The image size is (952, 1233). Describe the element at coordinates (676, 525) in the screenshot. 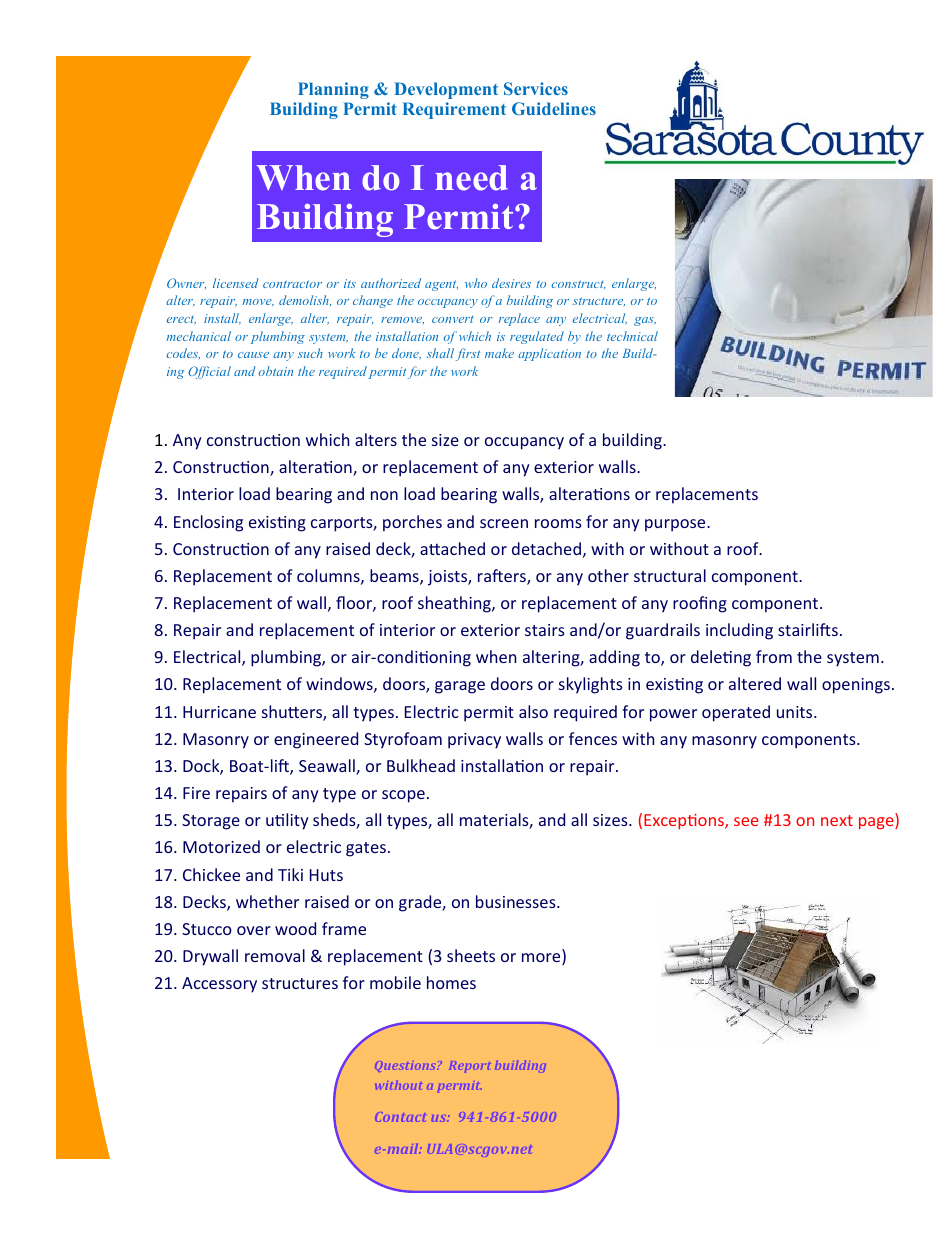

I see `purpose` at that location.
